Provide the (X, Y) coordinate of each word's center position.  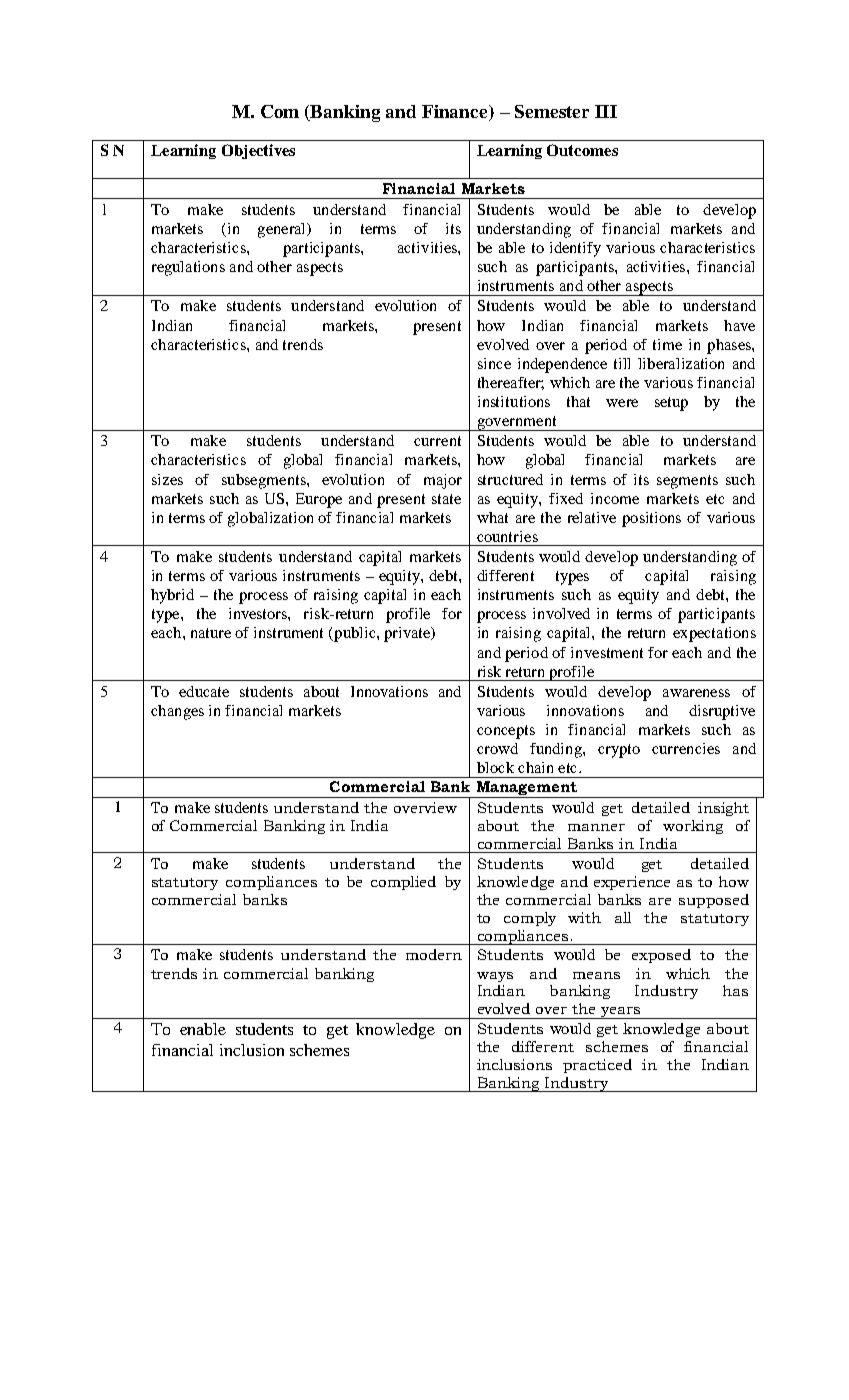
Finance (456, 113)
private (408, 634)
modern (434, 954)
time (667, 344)
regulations (188, 268)
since (494, 363)
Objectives (258, 151)
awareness (696, 693)
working (693, 827)
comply (530, 919)
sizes (167, 479)
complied (403, 883)
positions (651, 519)
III (606, 111)
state (446, 499)
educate (204, 691)
